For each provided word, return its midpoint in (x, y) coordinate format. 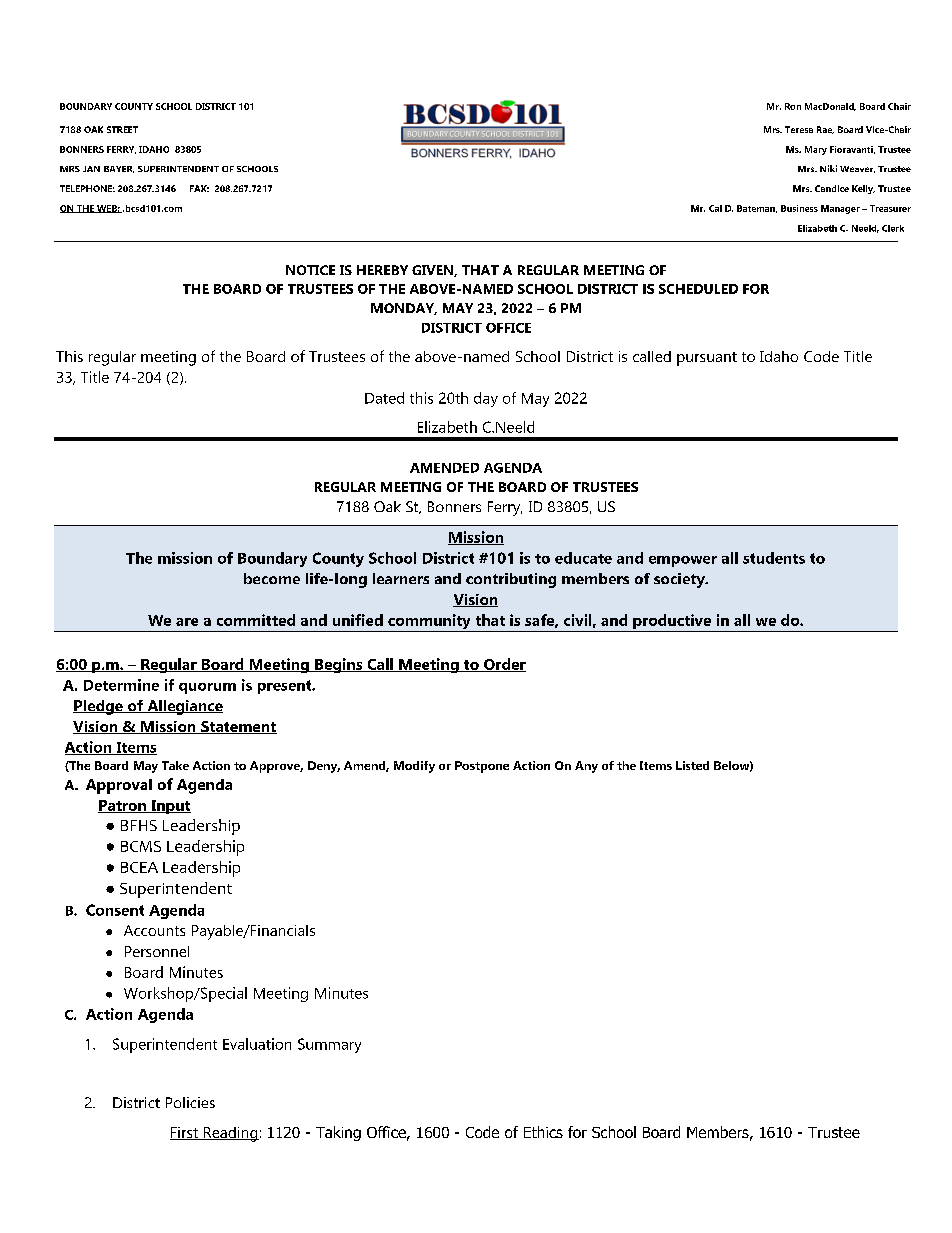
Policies (190, 1102)
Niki (828, 168)
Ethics (543, 1132)
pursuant (707, 359)
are (187, 622)
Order (504, 665)
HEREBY (382, 270)
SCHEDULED (698, 289)
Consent (115, 910)
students (774, 558)
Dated (384, 398)
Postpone (482, 767)
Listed (692, 765)
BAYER (119, 169)
